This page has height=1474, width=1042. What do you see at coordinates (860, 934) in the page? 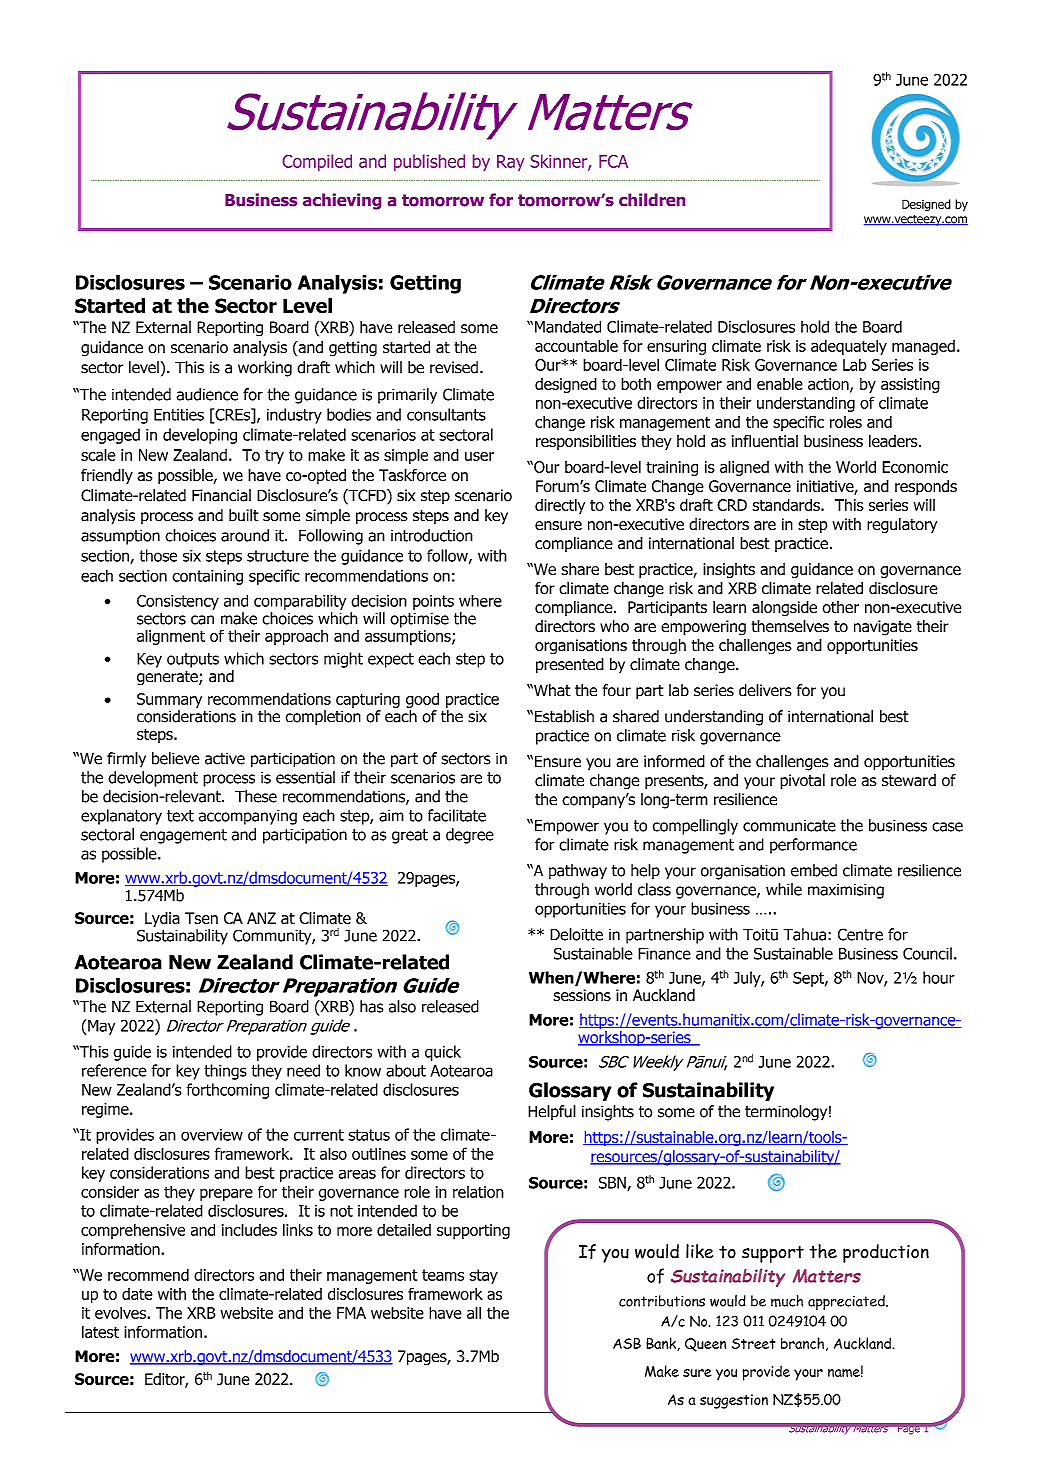
I see `Centre` at bounding box center [860, 934].
